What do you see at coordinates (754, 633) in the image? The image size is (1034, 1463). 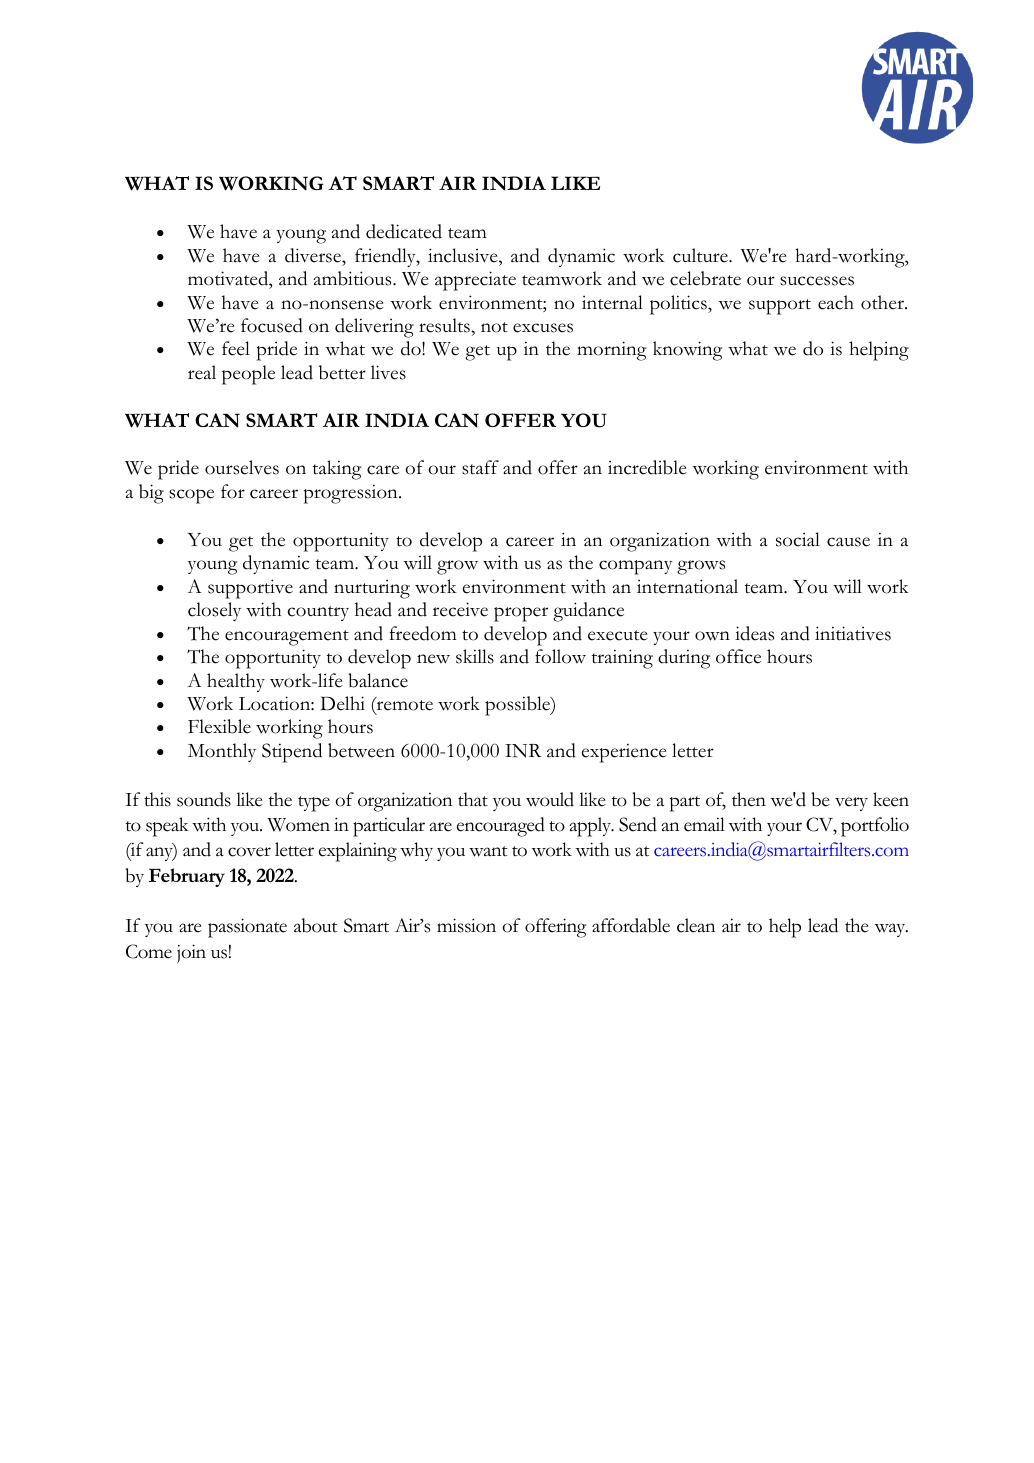 I see `ideas` at bounding box center [754, 633].
